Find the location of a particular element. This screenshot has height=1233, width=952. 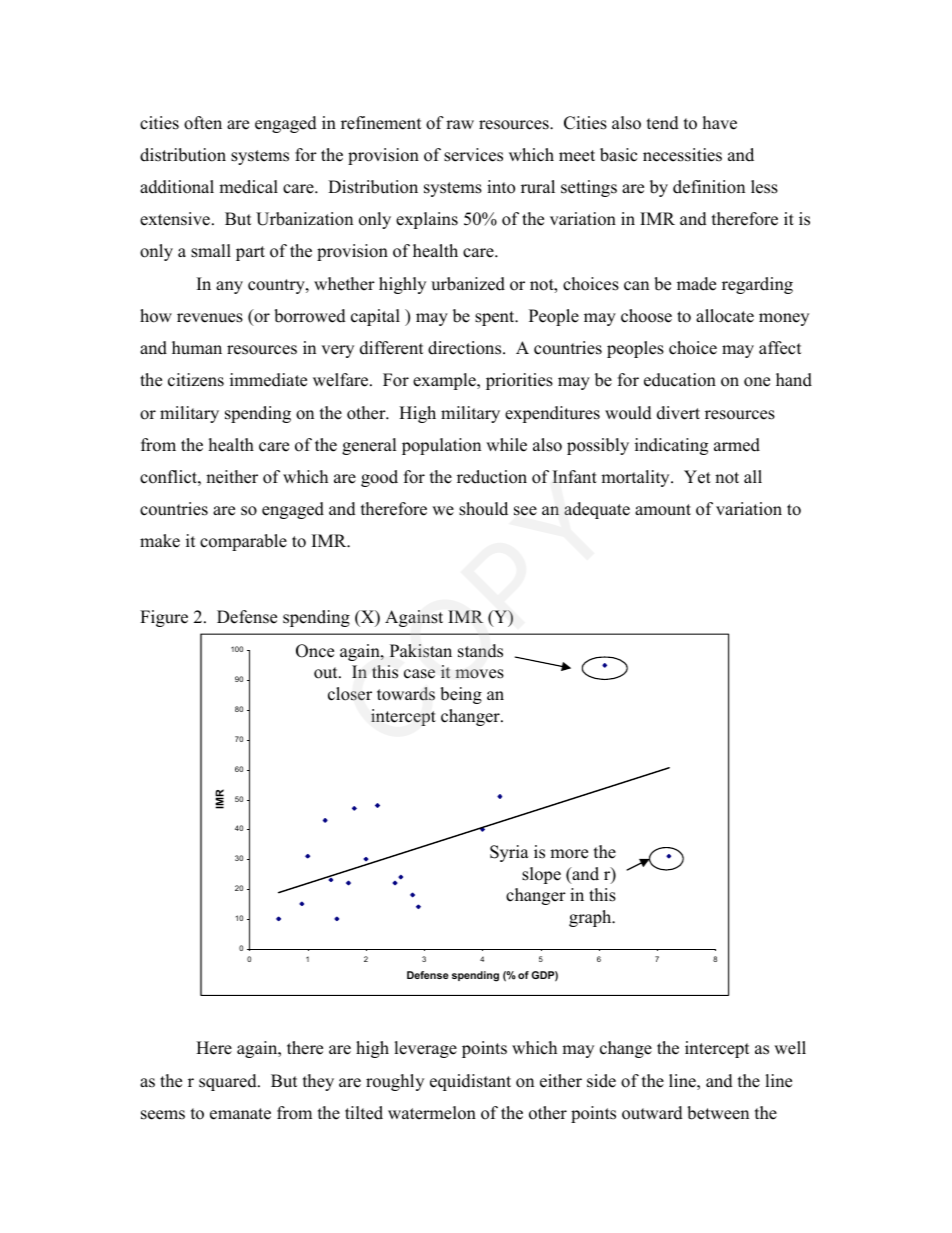

comparable is located at coordinates (243, 542).
